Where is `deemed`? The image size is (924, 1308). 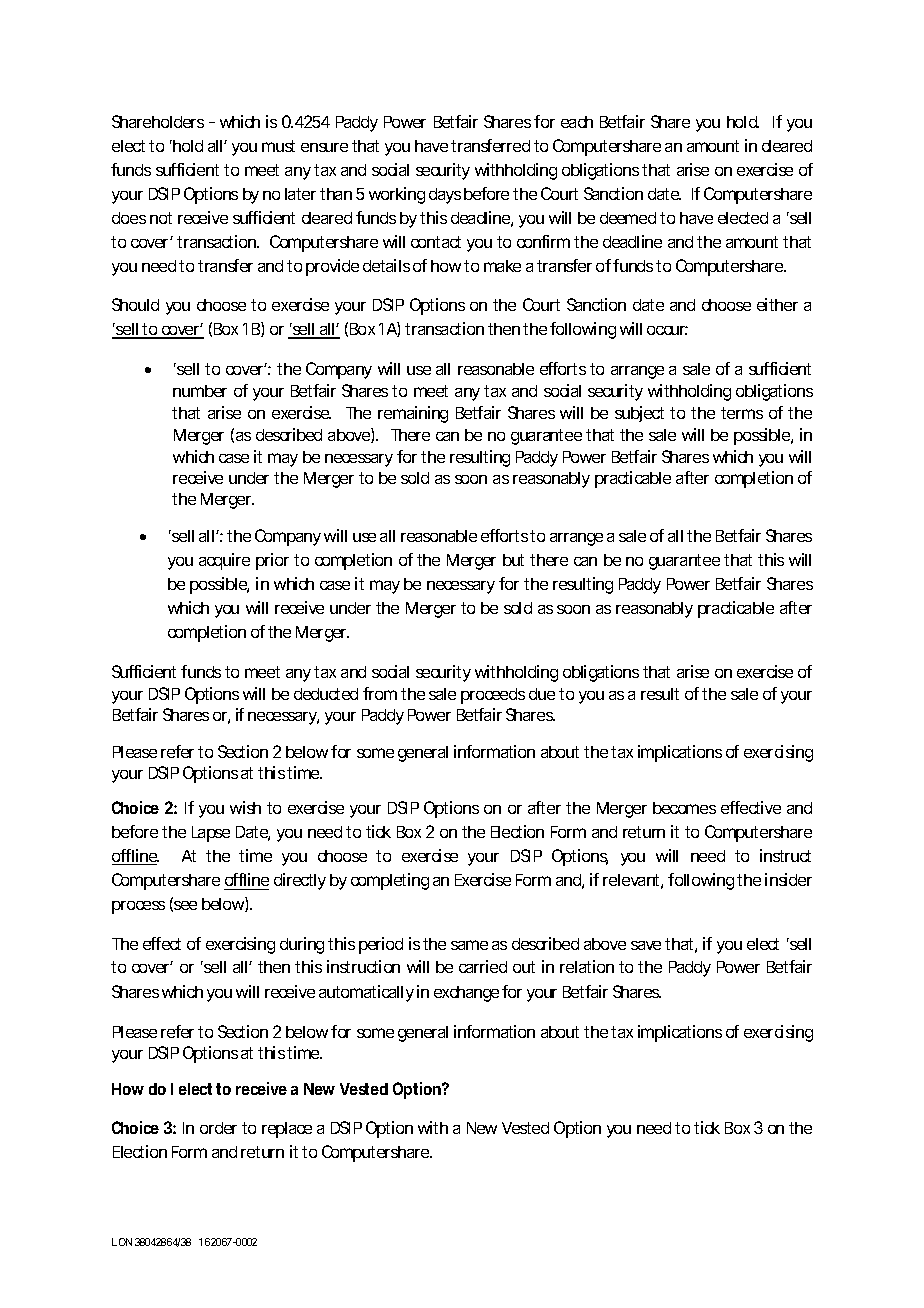 deemed is located at coordinates (628, 218).
